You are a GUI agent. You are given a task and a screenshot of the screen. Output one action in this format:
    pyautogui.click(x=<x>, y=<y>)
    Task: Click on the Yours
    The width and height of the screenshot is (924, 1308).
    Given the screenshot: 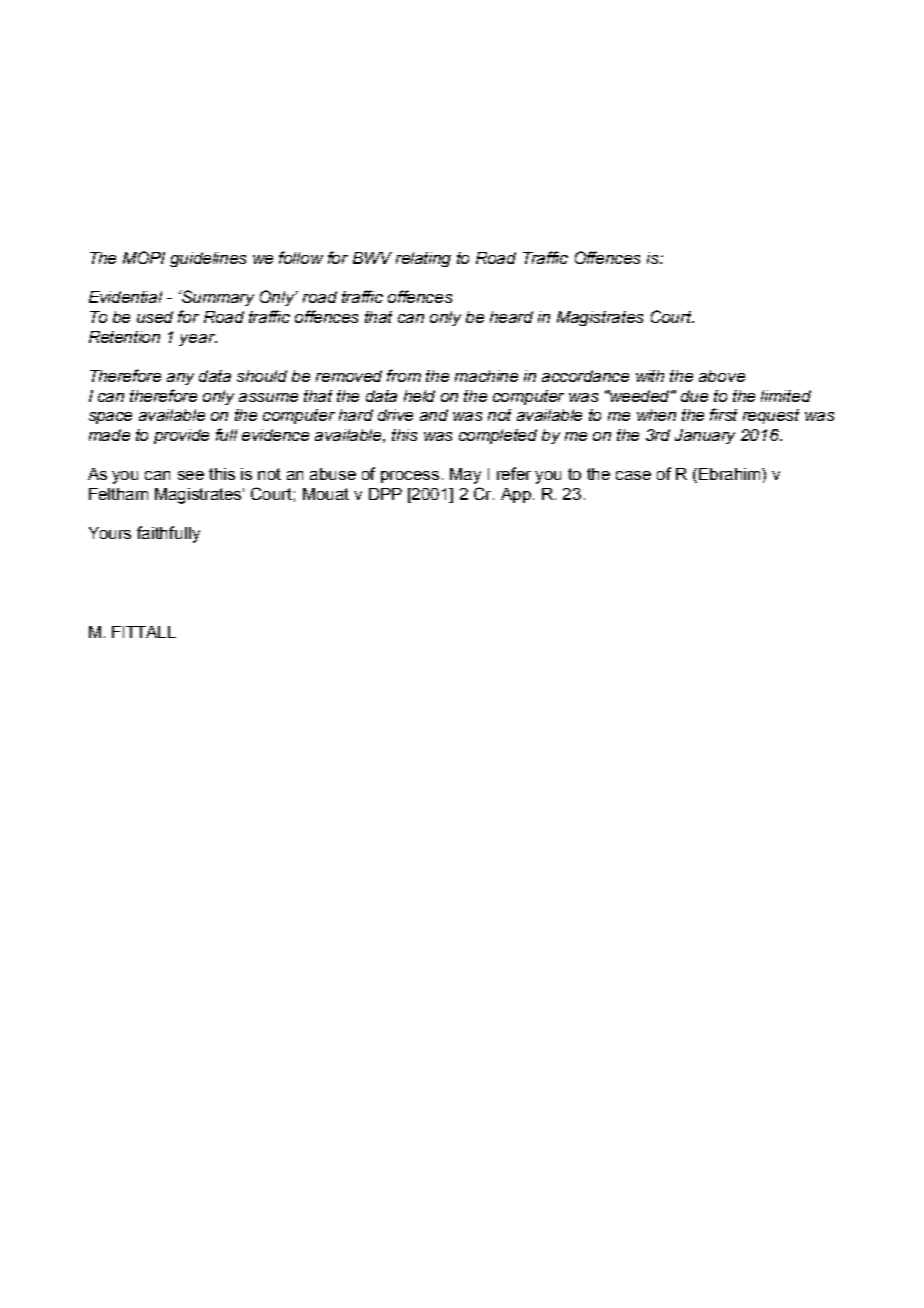 What is the action you would take?
    pyautogui.click(x=110, y=533)
